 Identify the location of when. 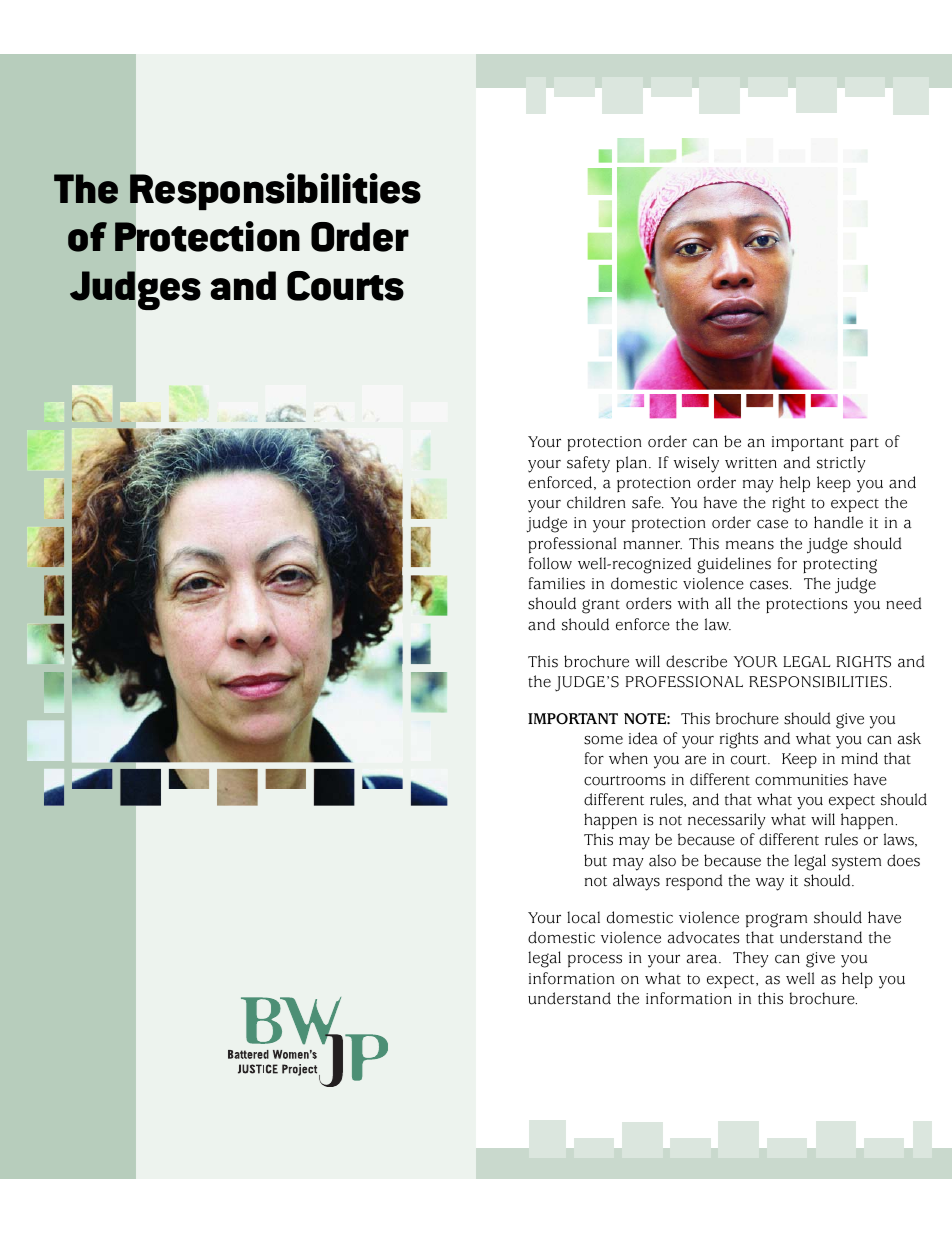
(628, 758).
